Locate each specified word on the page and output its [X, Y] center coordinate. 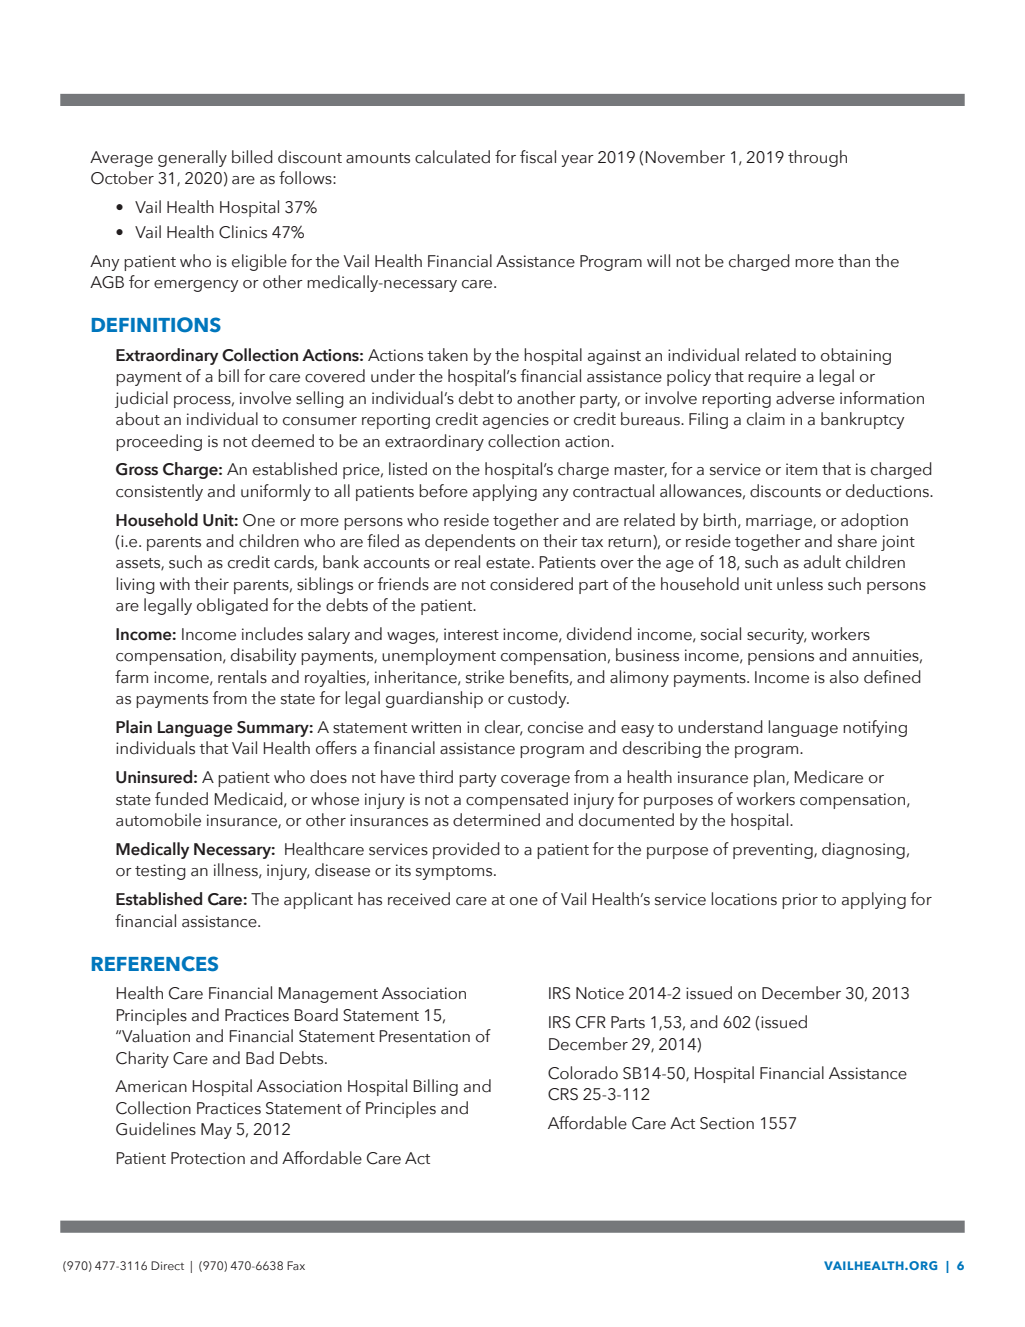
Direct [167, 1265]
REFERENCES [155, 964]
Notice [600, 993]
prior [800, 901]
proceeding [159, 442]
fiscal [538, 157]
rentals [242, 677]
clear [504, 728]
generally [192, 158]
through [817, 158]
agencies [516, 421]
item [801, 469]
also [844, 677]
